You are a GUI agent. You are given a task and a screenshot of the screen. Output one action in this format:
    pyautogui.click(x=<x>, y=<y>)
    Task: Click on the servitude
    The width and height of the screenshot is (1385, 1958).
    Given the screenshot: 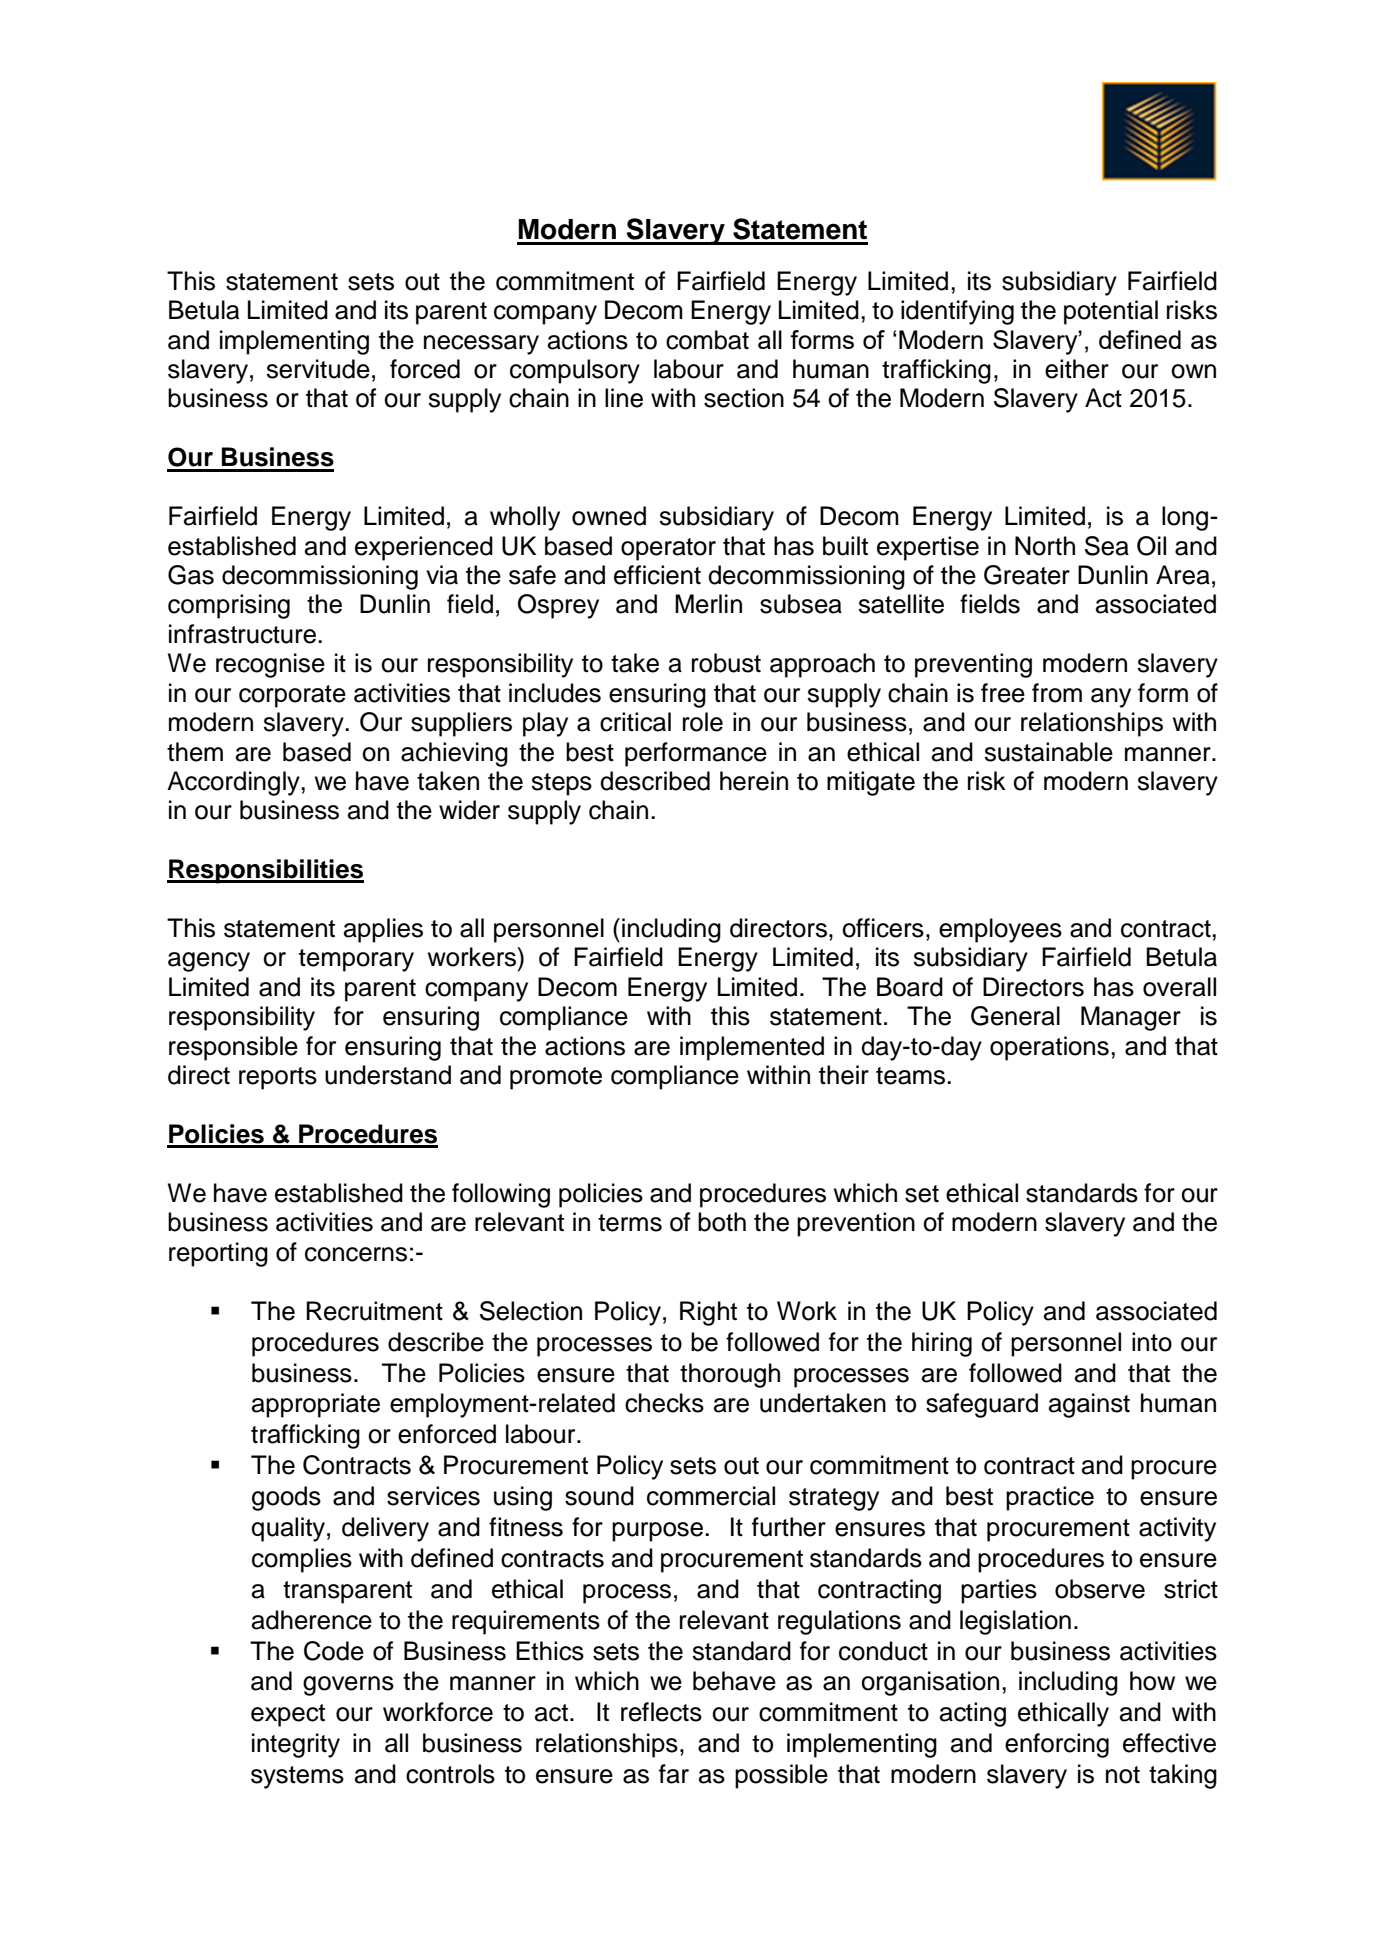 What is the action you would take?
    pyautogui.click(x=318, y=369)
